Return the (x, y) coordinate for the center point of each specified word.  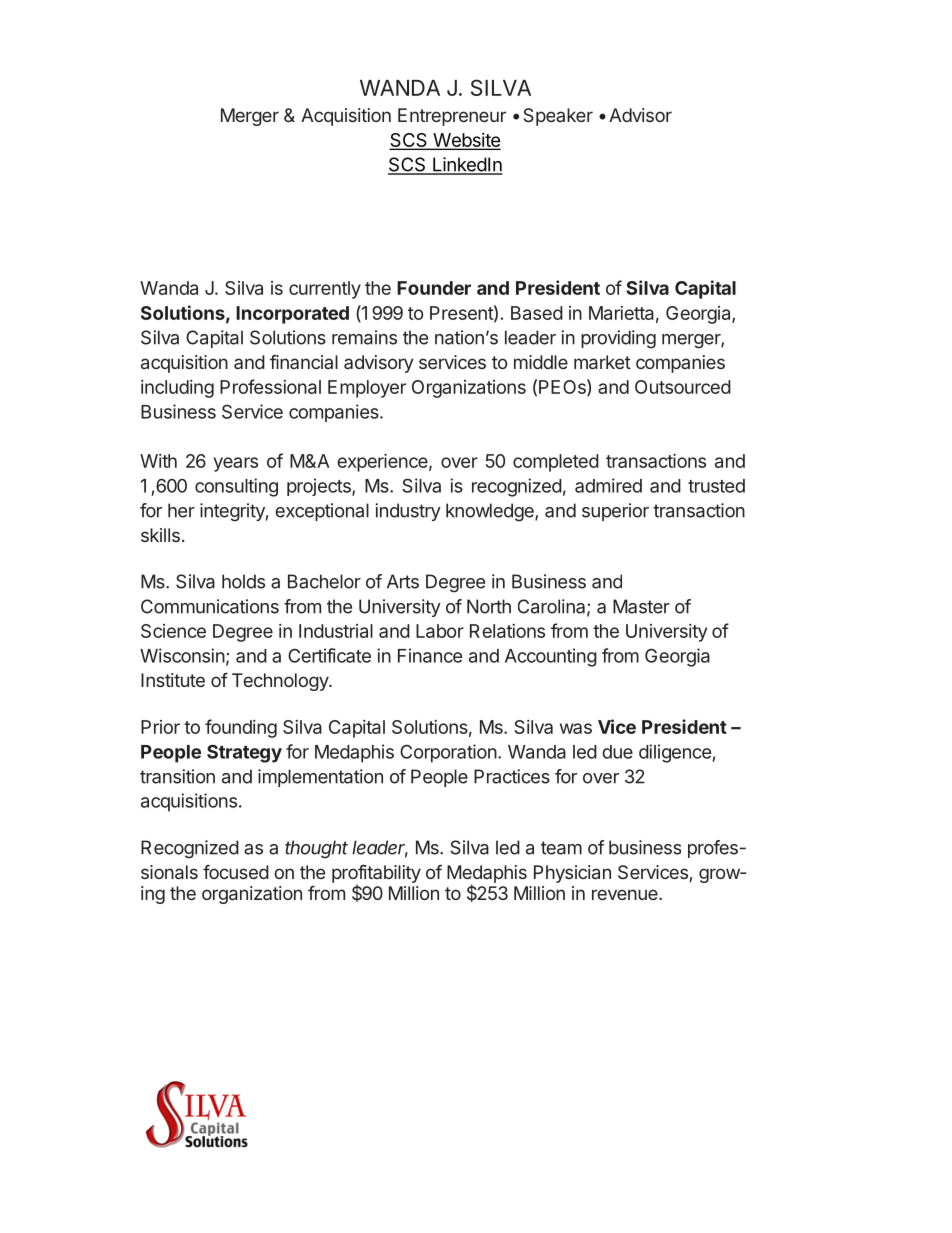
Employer (367, 389)
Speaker (558, 117)
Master (641, 606)
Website (466, 141)
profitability (376, 875)
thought (316, 849)
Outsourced (683, 387)
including (177, 389)
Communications (210, 606)
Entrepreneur (452, 117)
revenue (626, 894)
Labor (440, 631)
